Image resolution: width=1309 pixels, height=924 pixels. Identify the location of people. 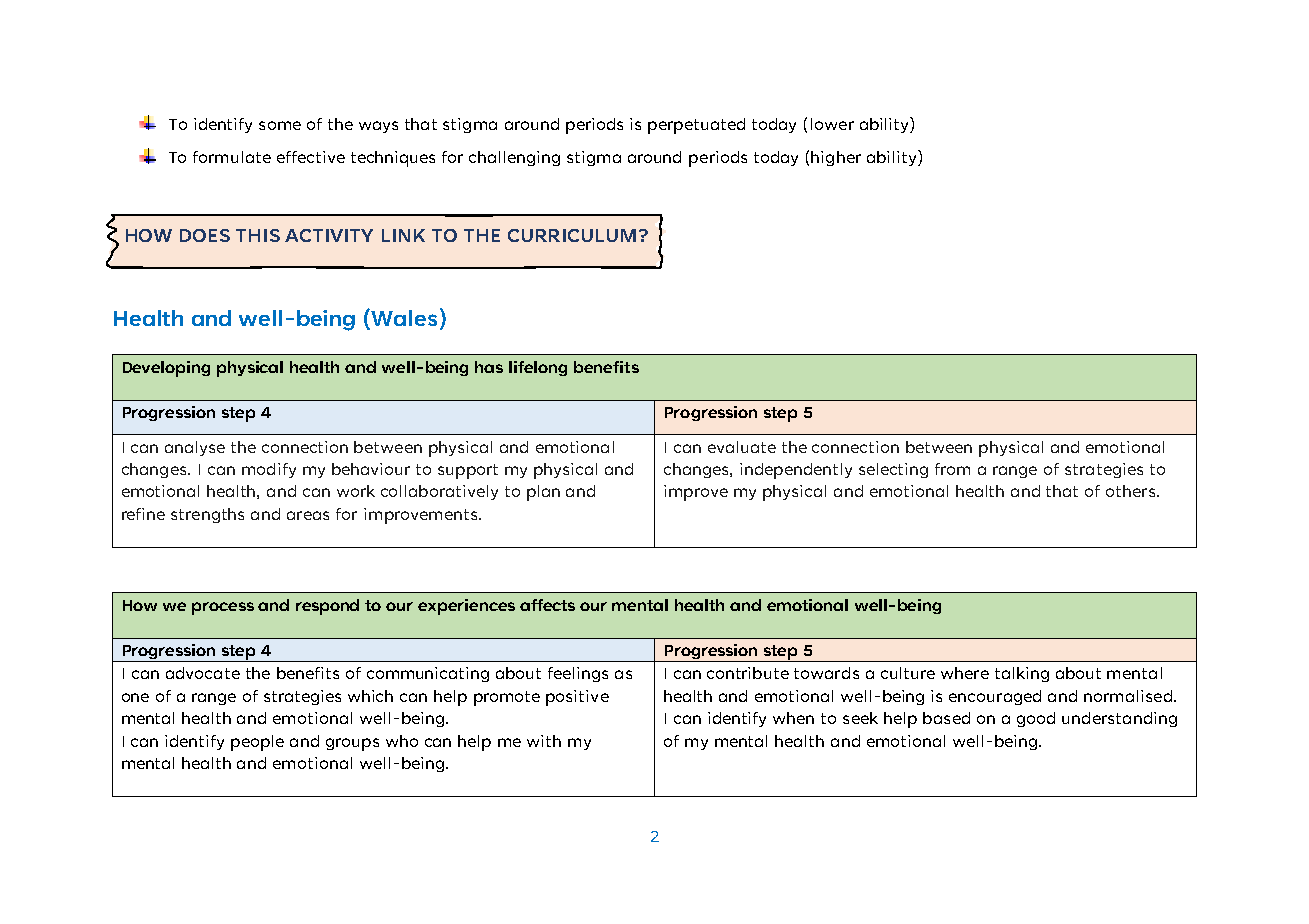
(257, 743).
